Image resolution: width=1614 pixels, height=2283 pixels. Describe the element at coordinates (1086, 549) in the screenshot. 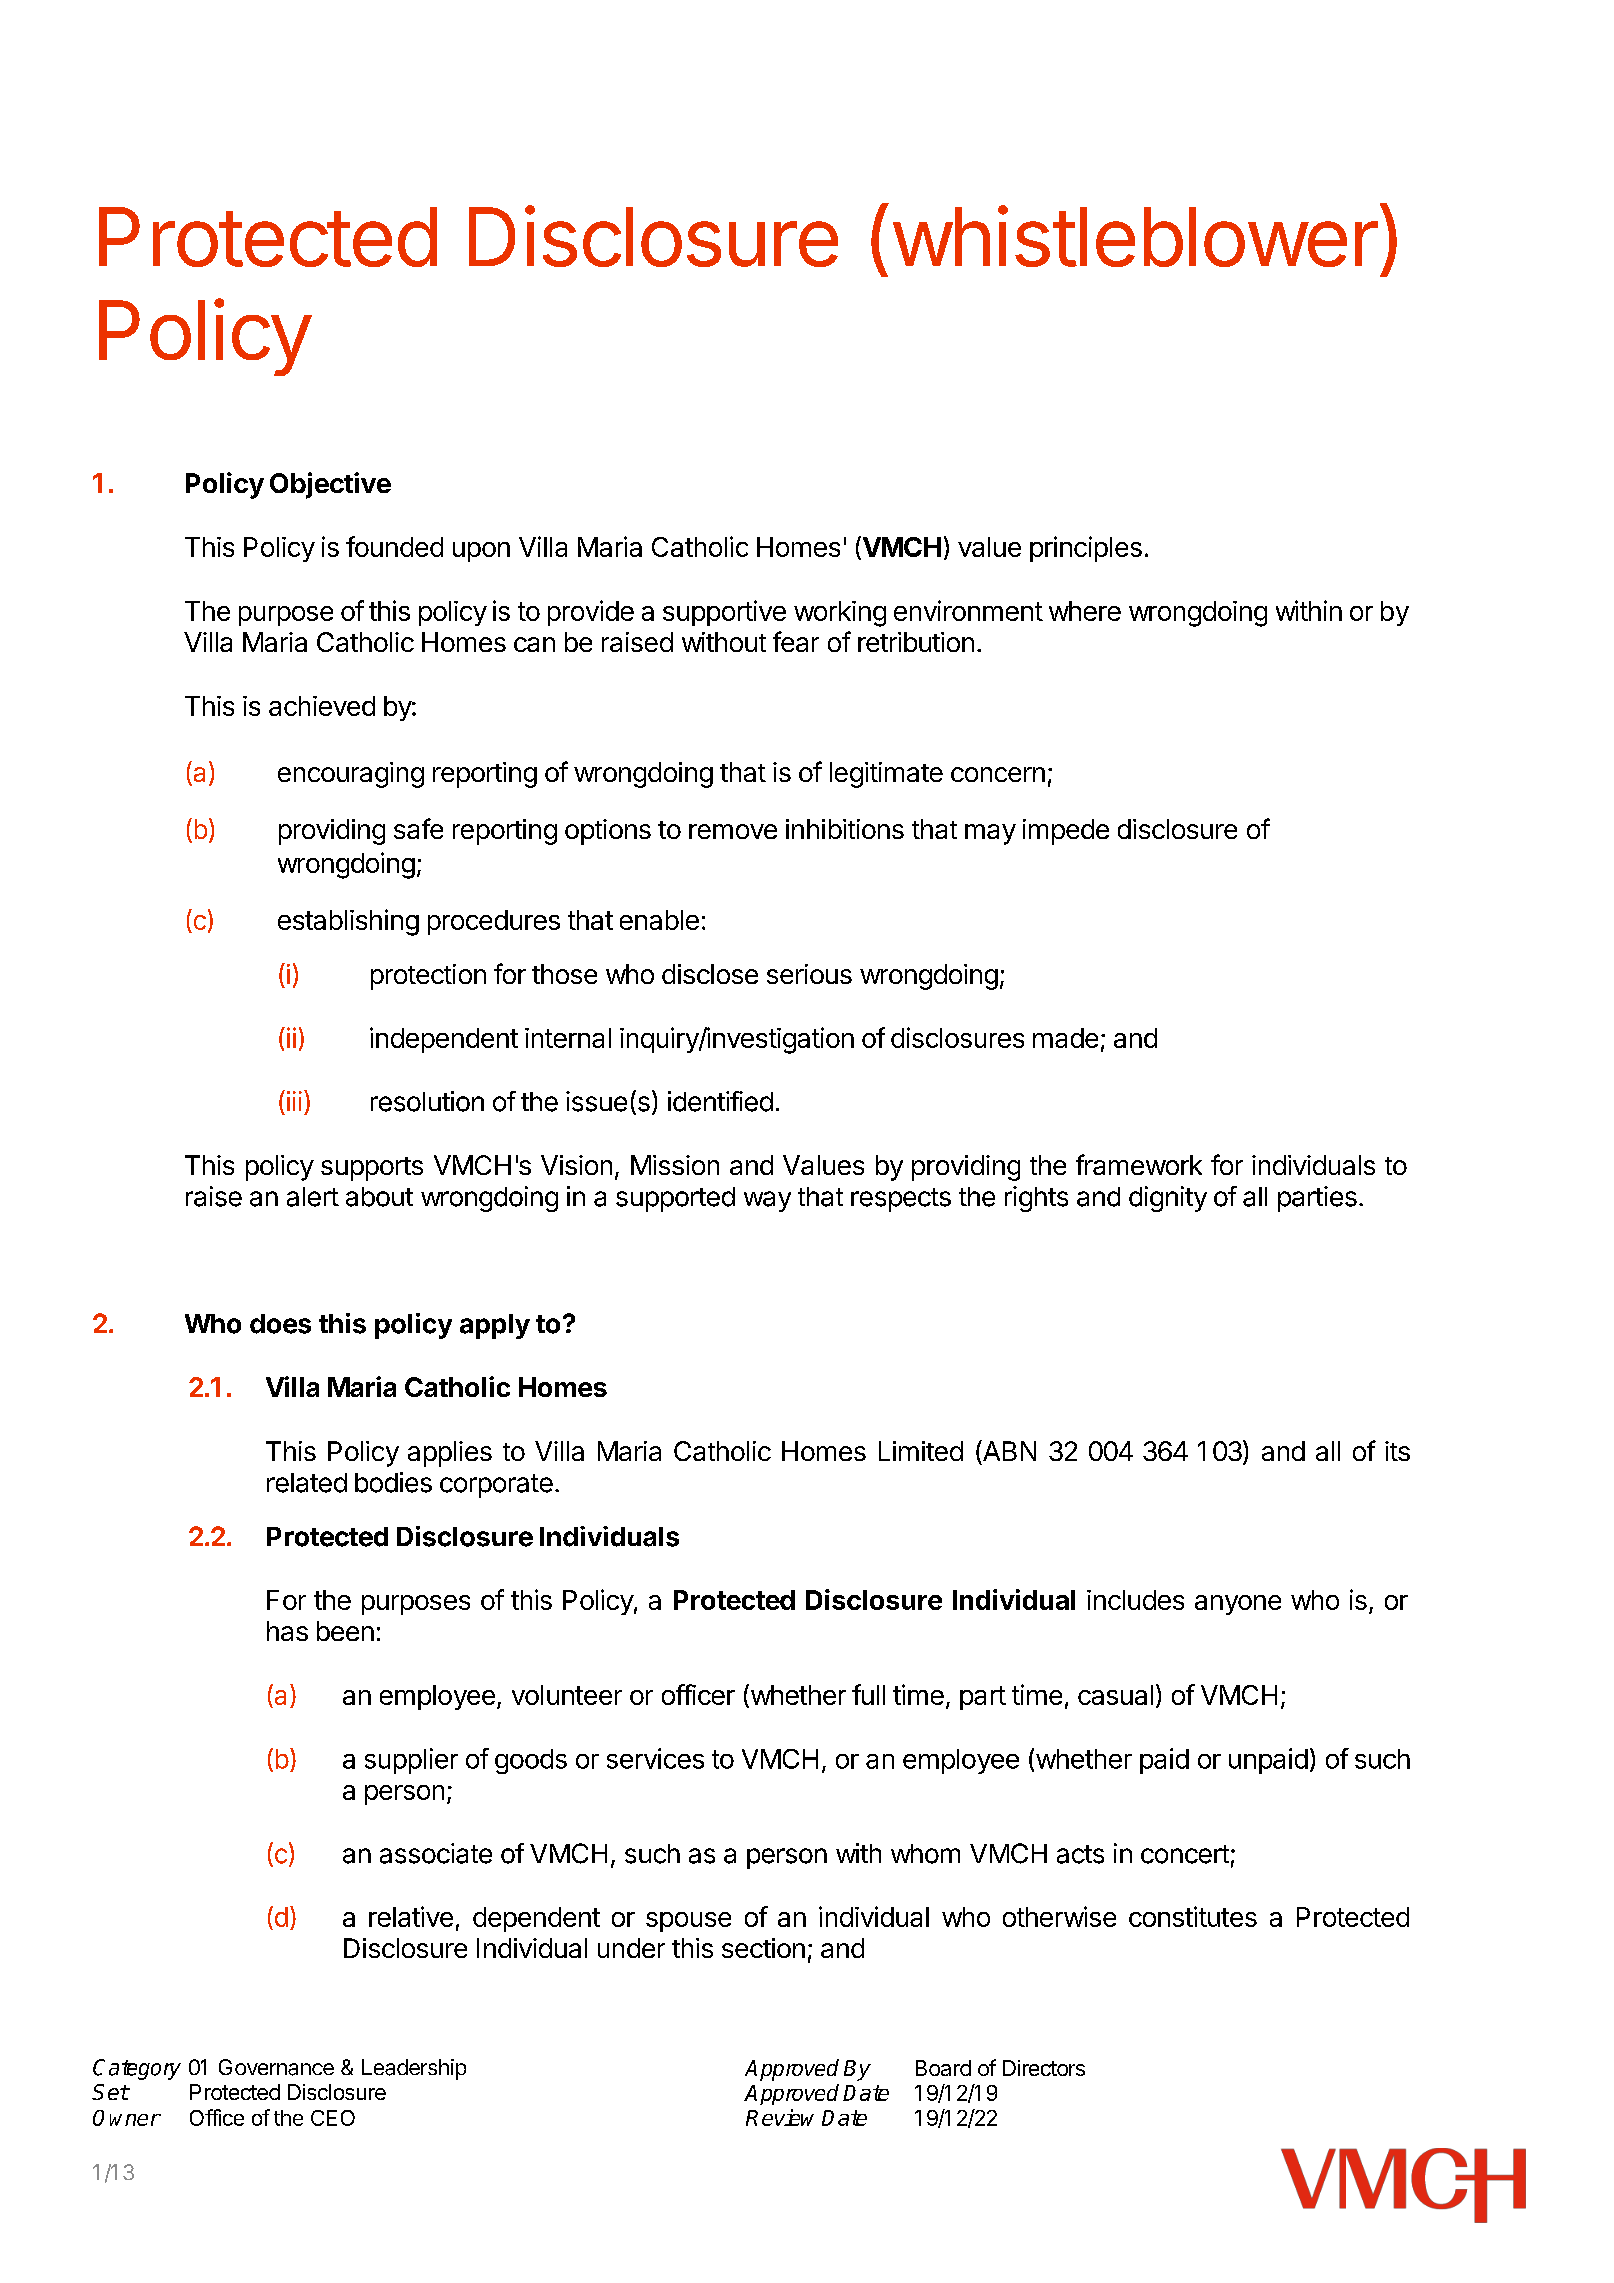

I see `principles` at that location.
